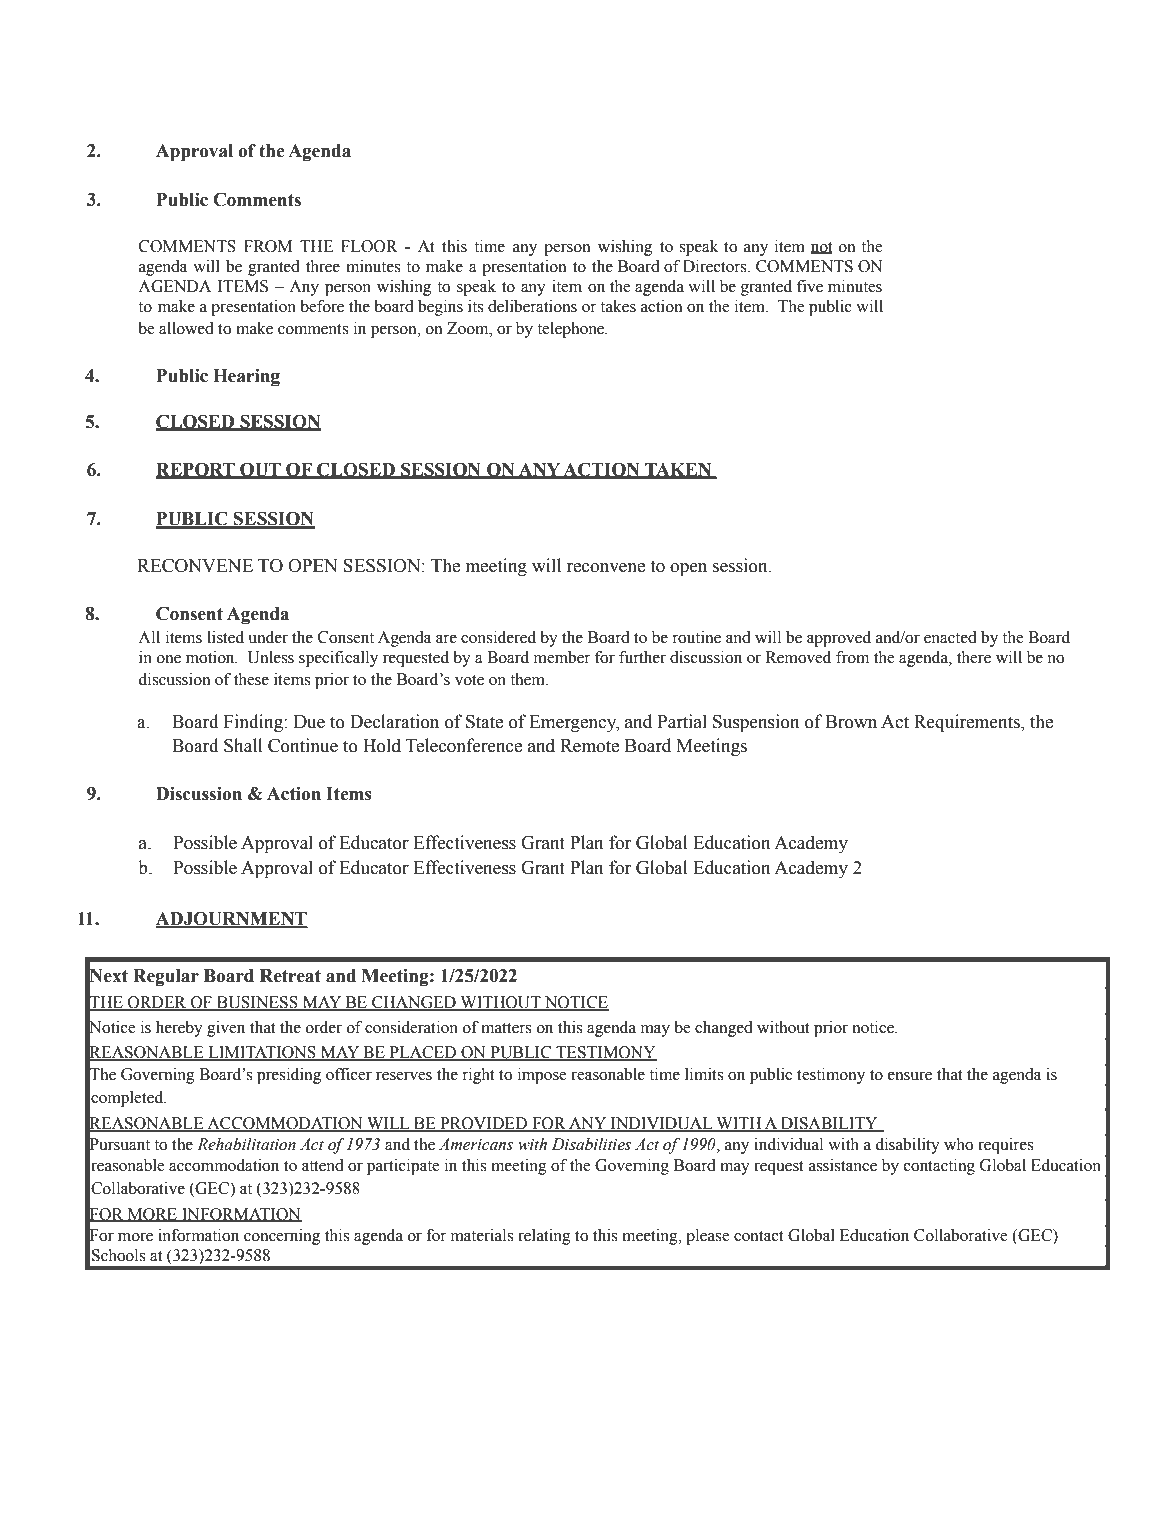 The width and height of the screenshot is (1176, 1522). I want to click on Remote, so click(589, 746).
